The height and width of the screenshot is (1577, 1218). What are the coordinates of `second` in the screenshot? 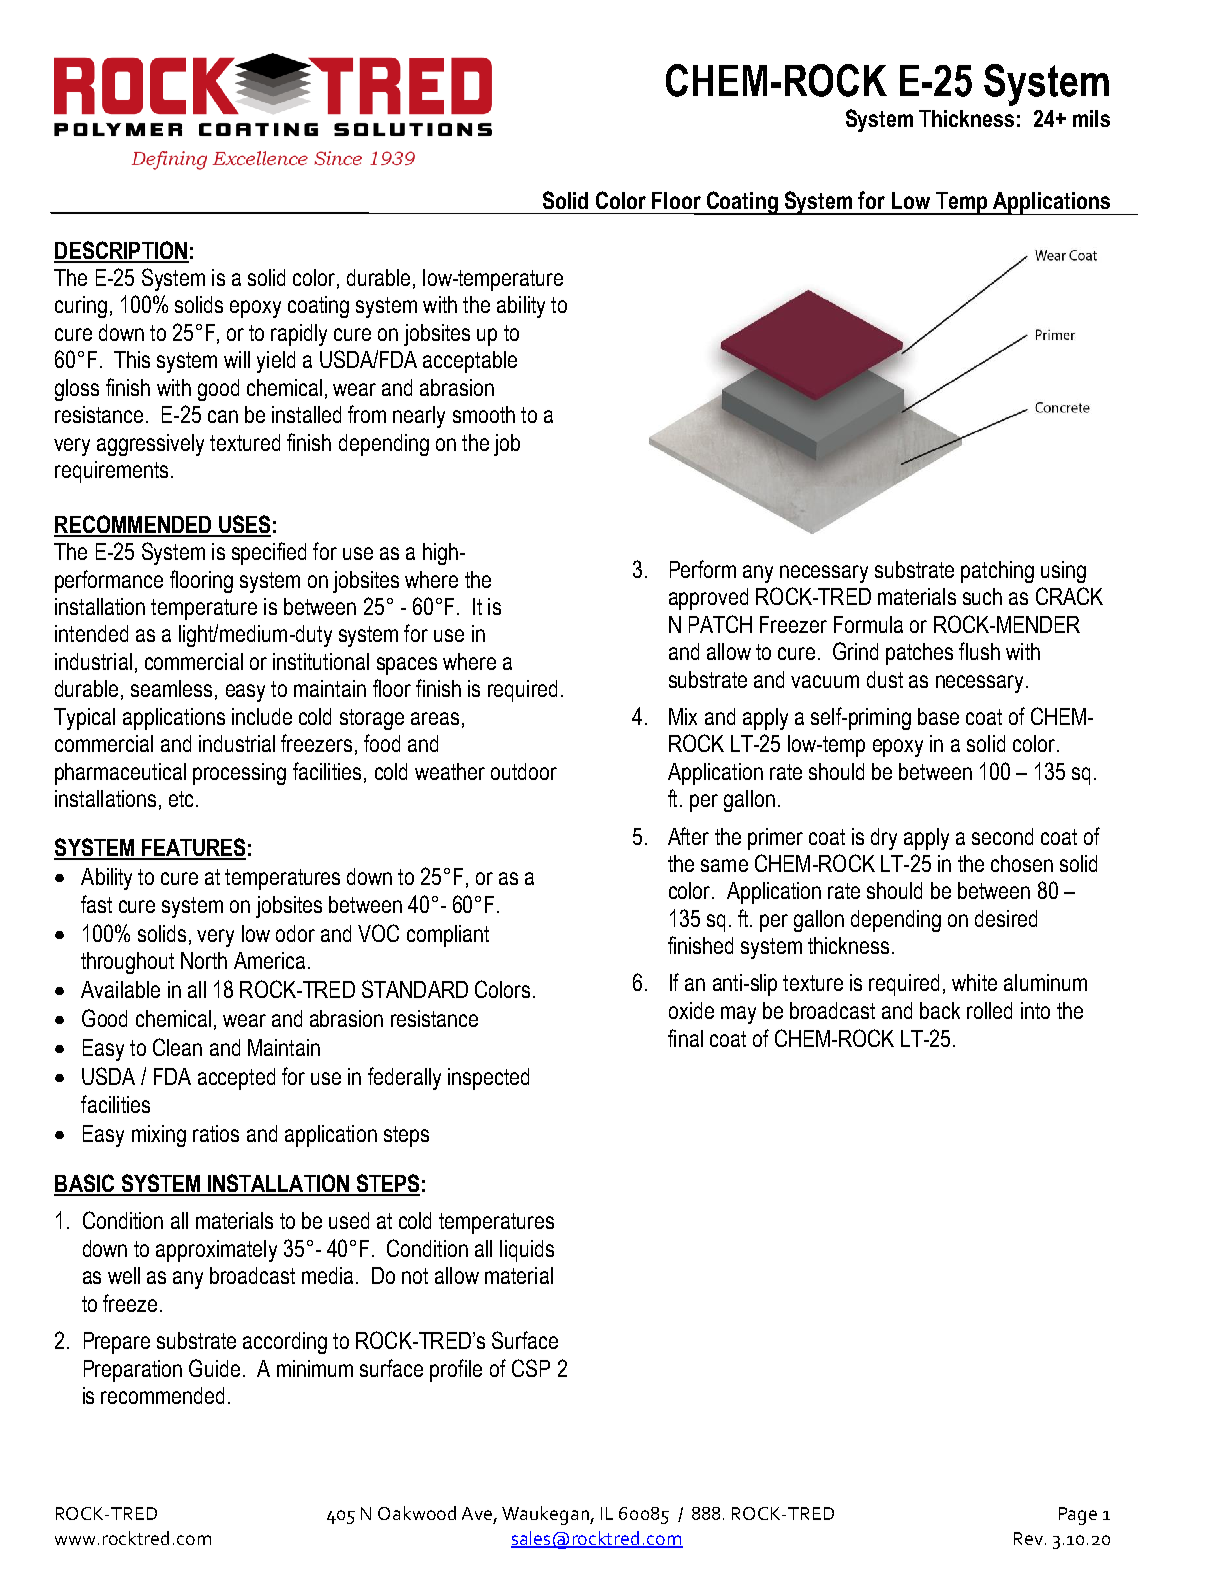 It's located at (1002, 836).
